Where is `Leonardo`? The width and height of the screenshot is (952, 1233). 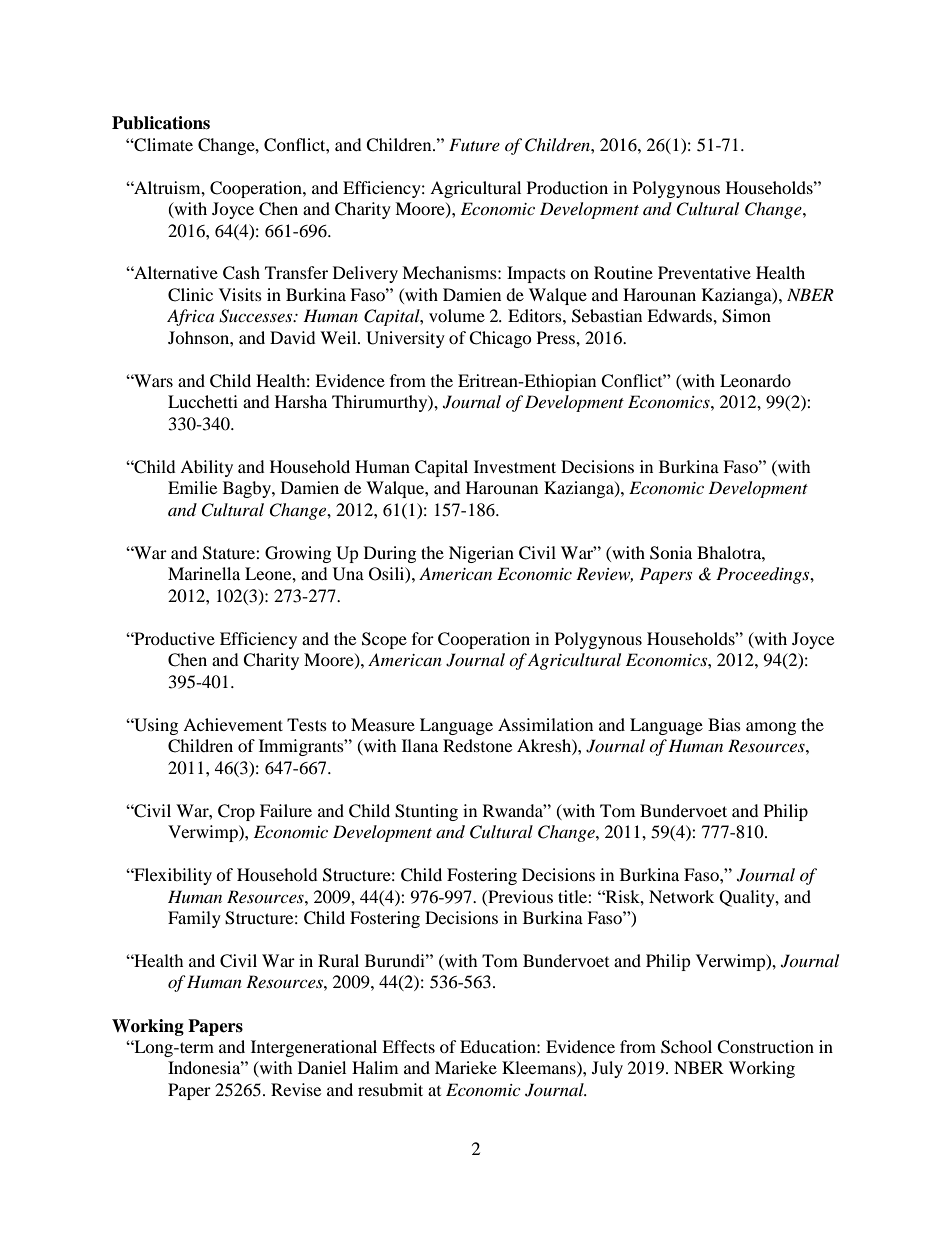
Leonardo is located at coordinates (755, 380).
